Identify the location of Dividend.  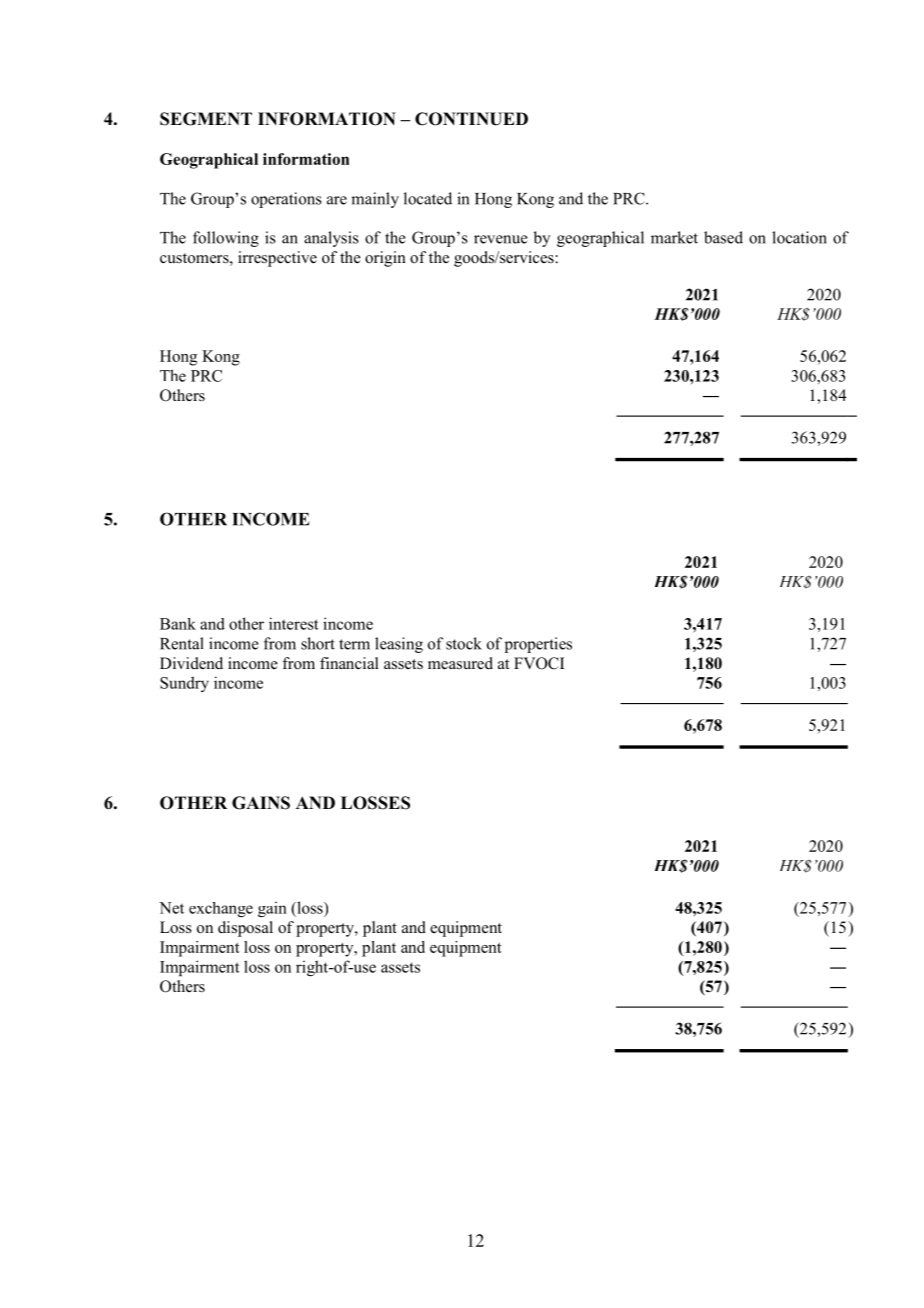
(191, 663).
